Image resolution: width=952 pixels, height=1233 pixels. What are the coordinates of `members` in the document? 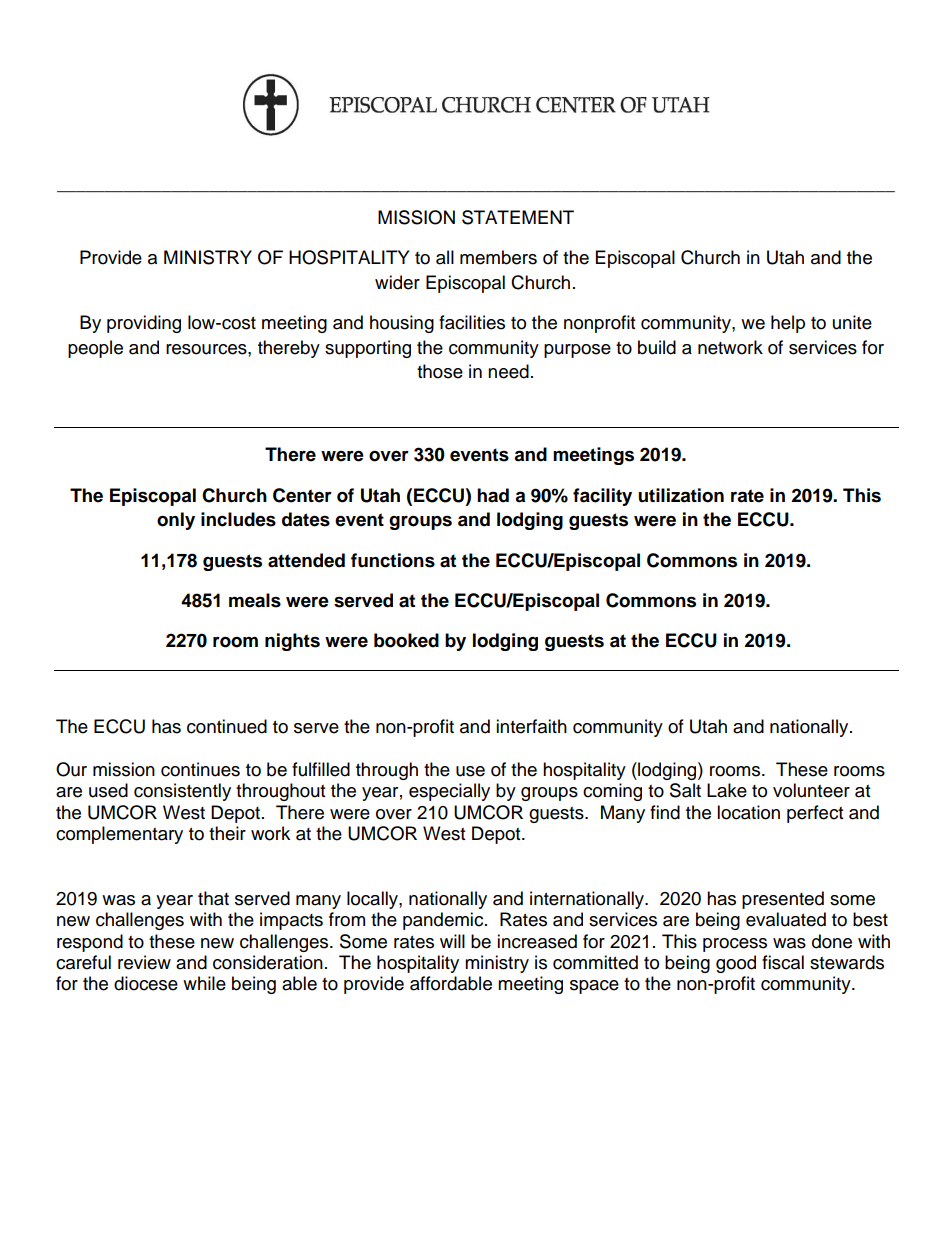 It's located at (498, 257).
